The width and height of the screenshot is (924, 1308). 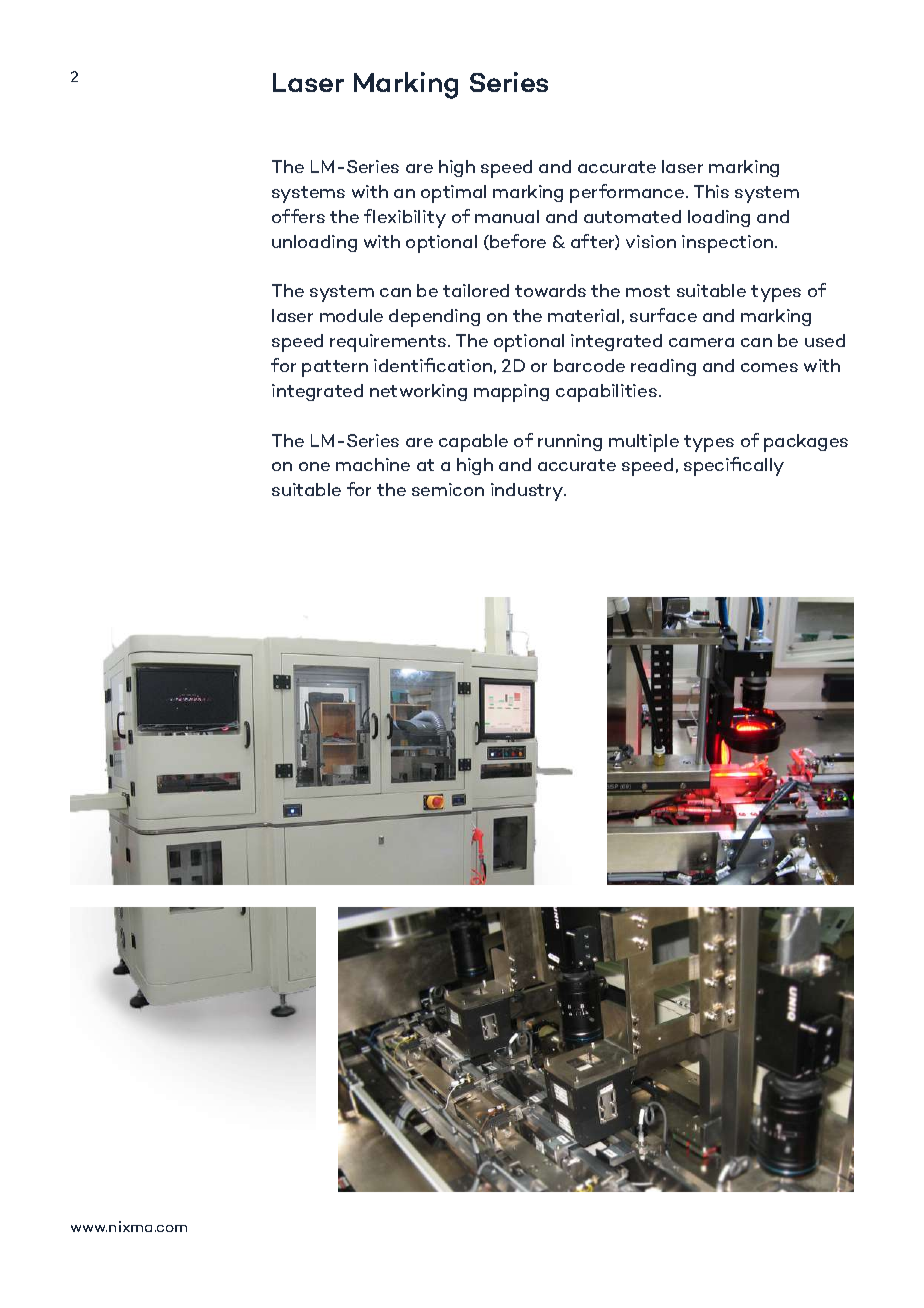 What do you see at coordinates (373, 464) in the screenshot?
I see `machine` at bounding box center [373, 464].
